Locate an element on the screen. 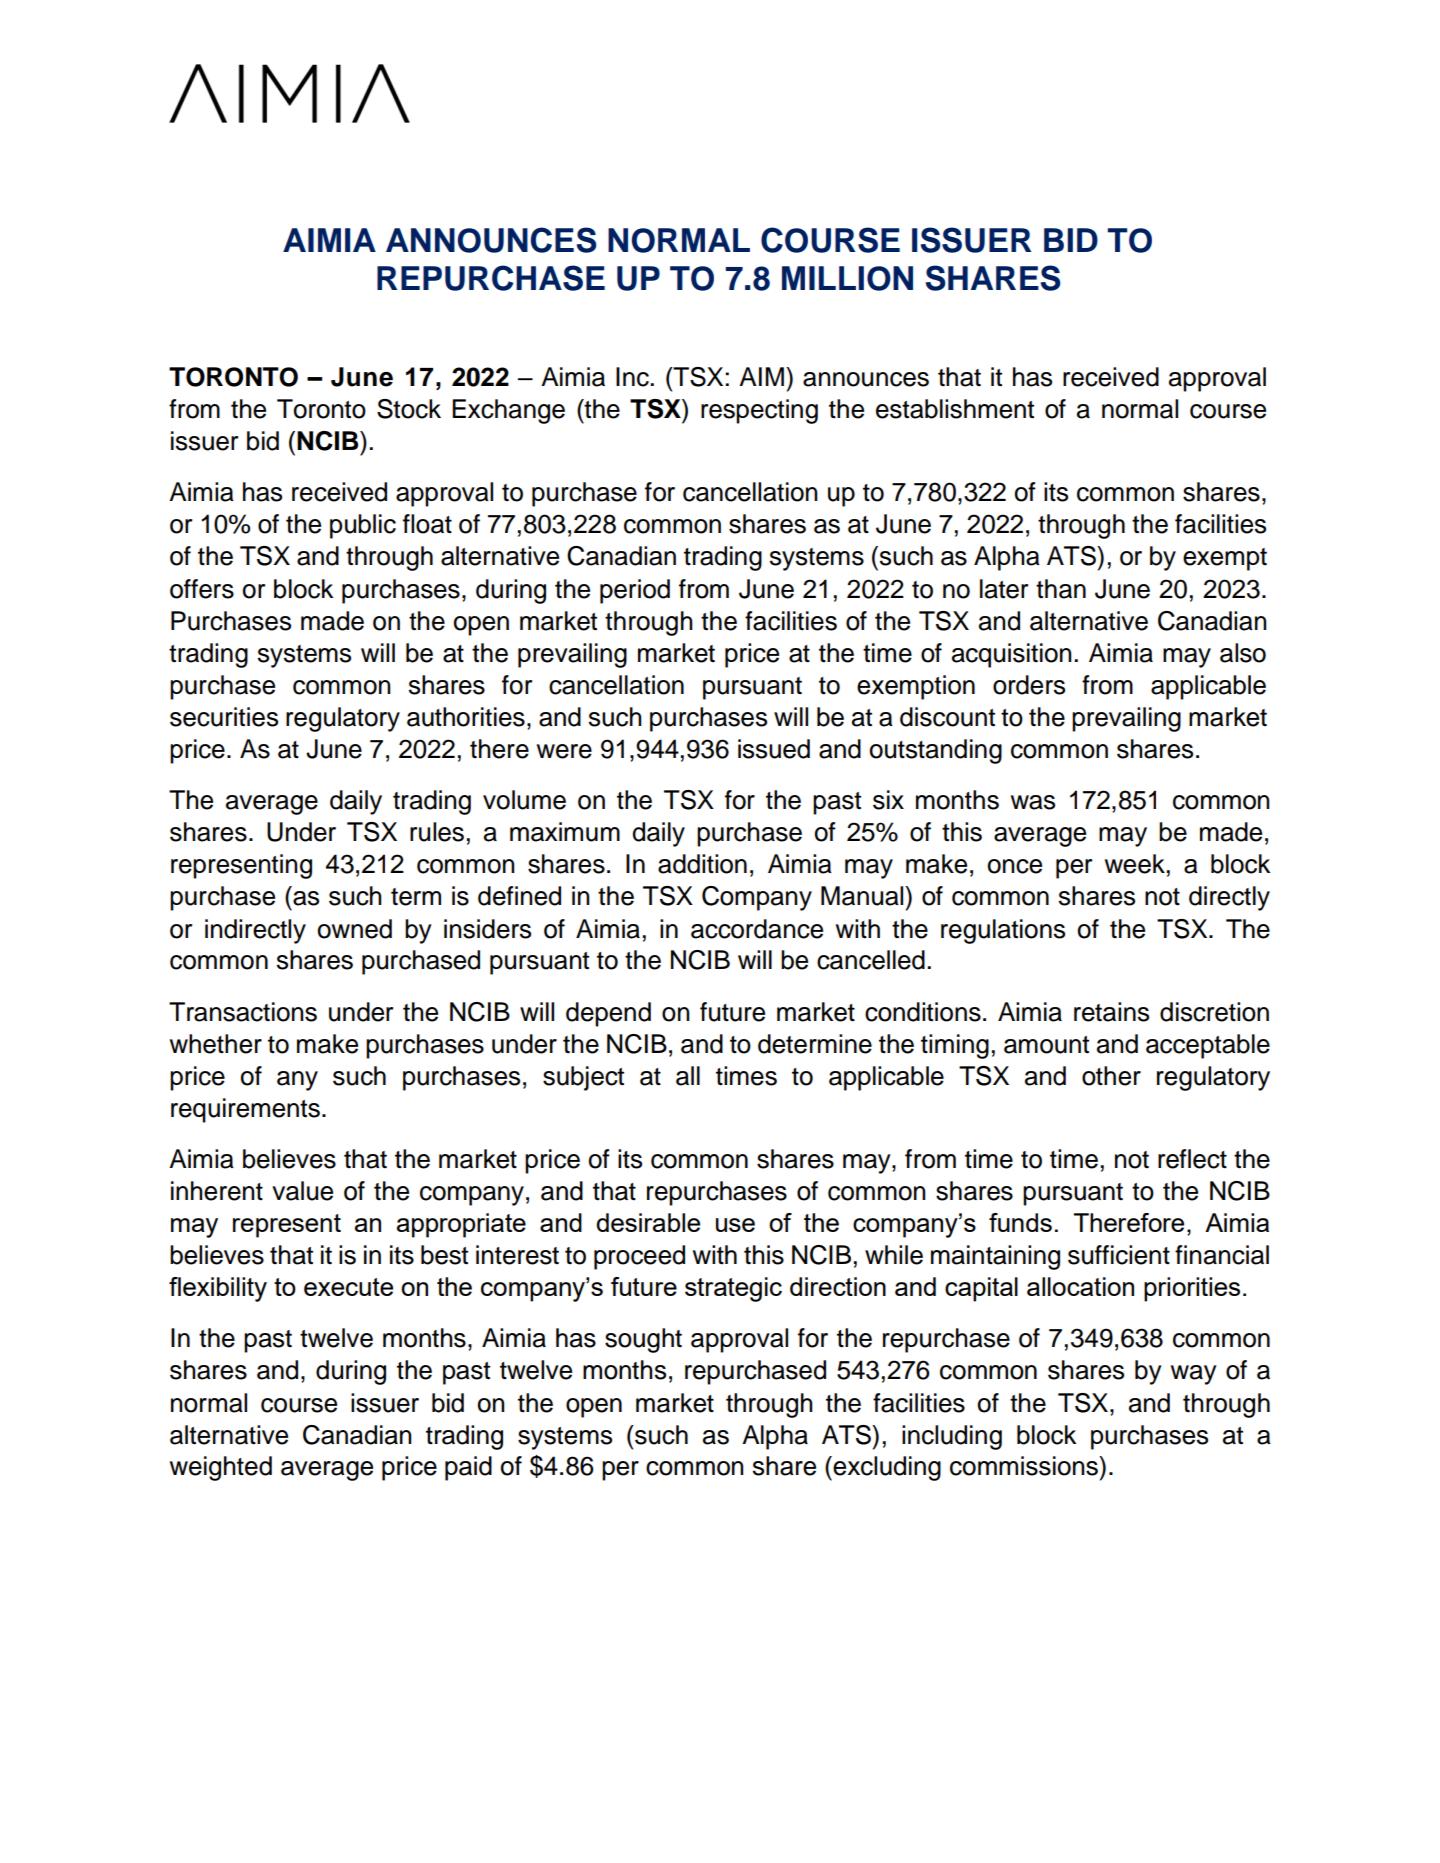 The height and width of the screenshot is (1863, 1440). issued is located at coordinates (774, 749).
